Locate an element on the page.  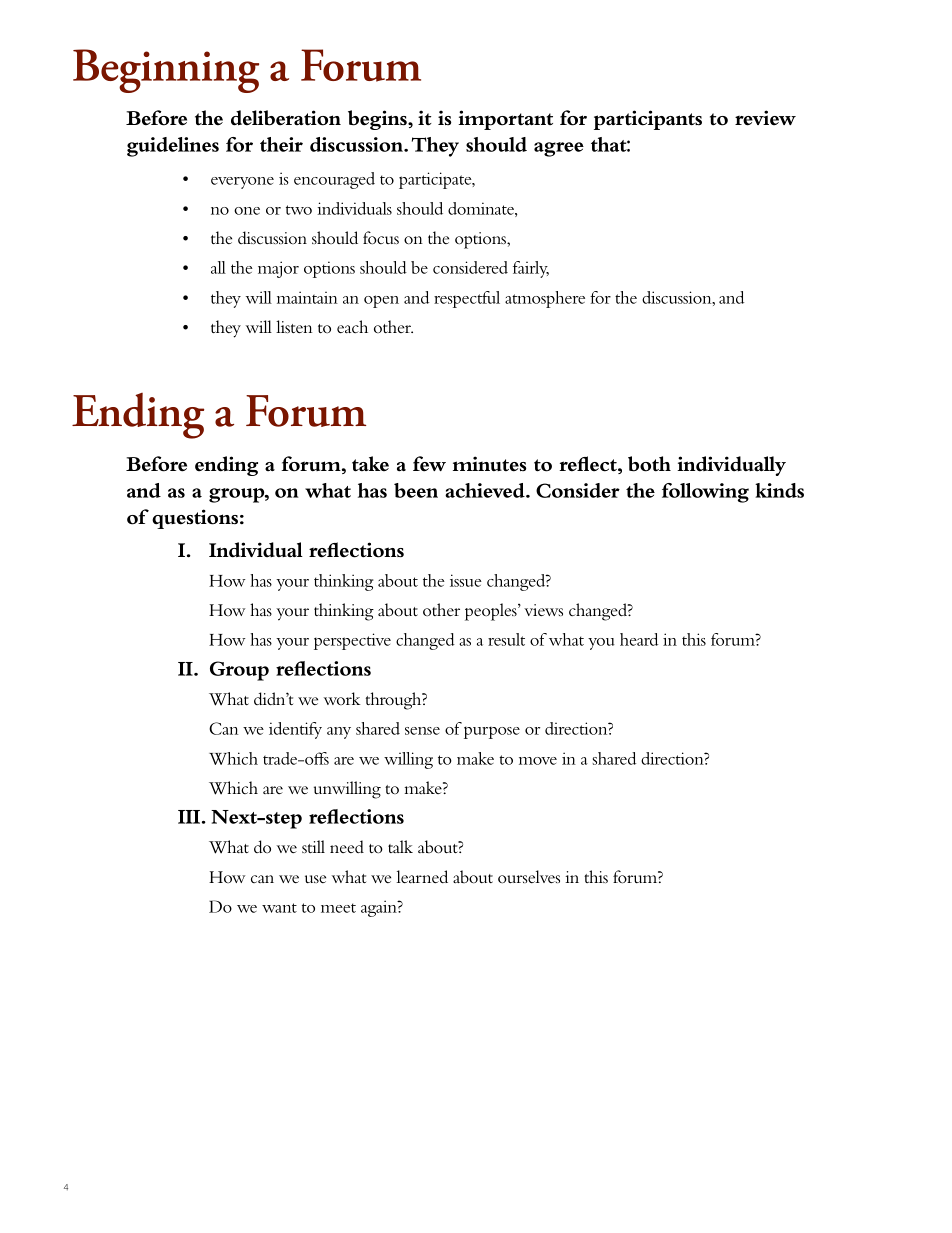
deliberation is located at coordinates (286, 118).
